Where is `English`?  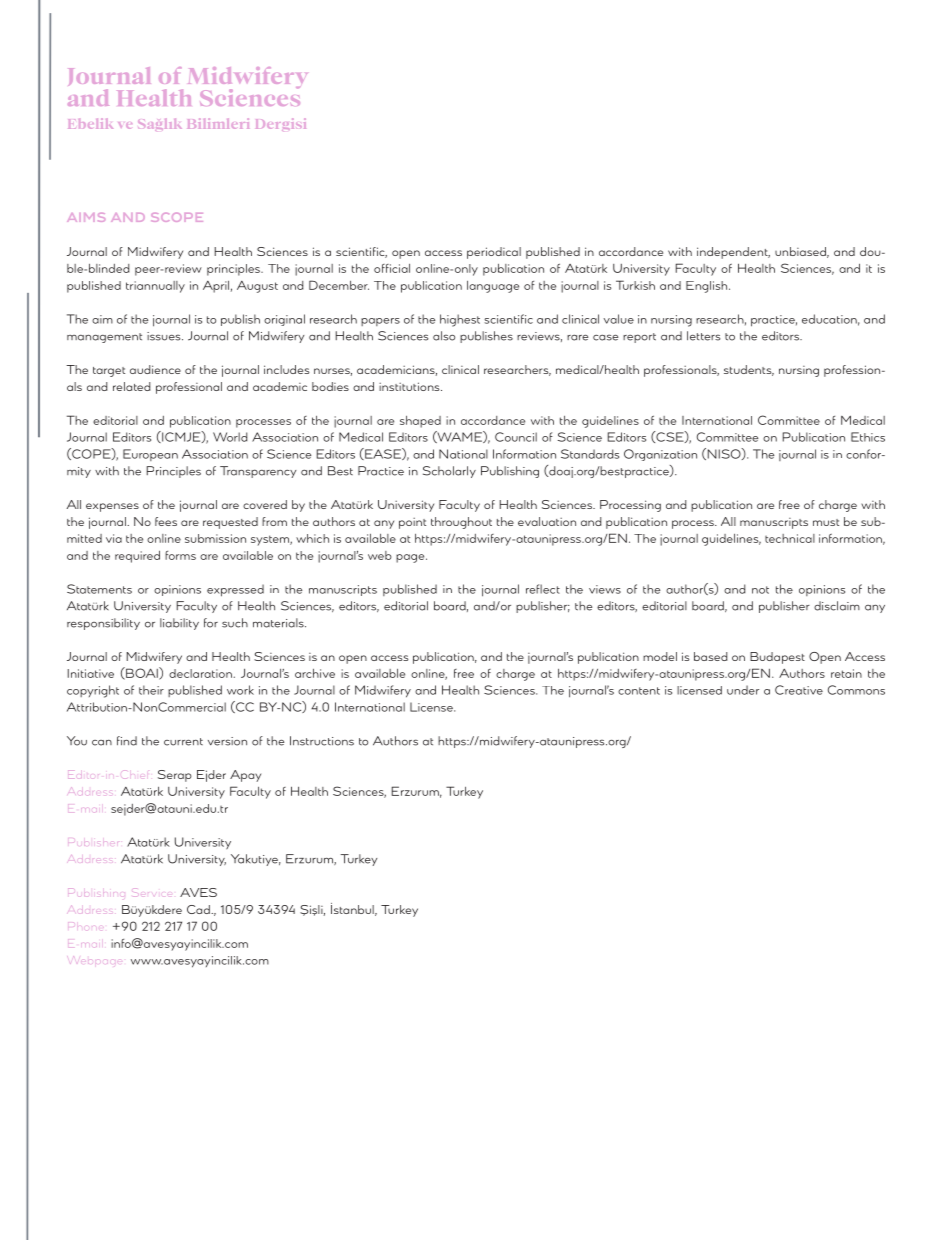 English is located at coordinates (708, 287).
